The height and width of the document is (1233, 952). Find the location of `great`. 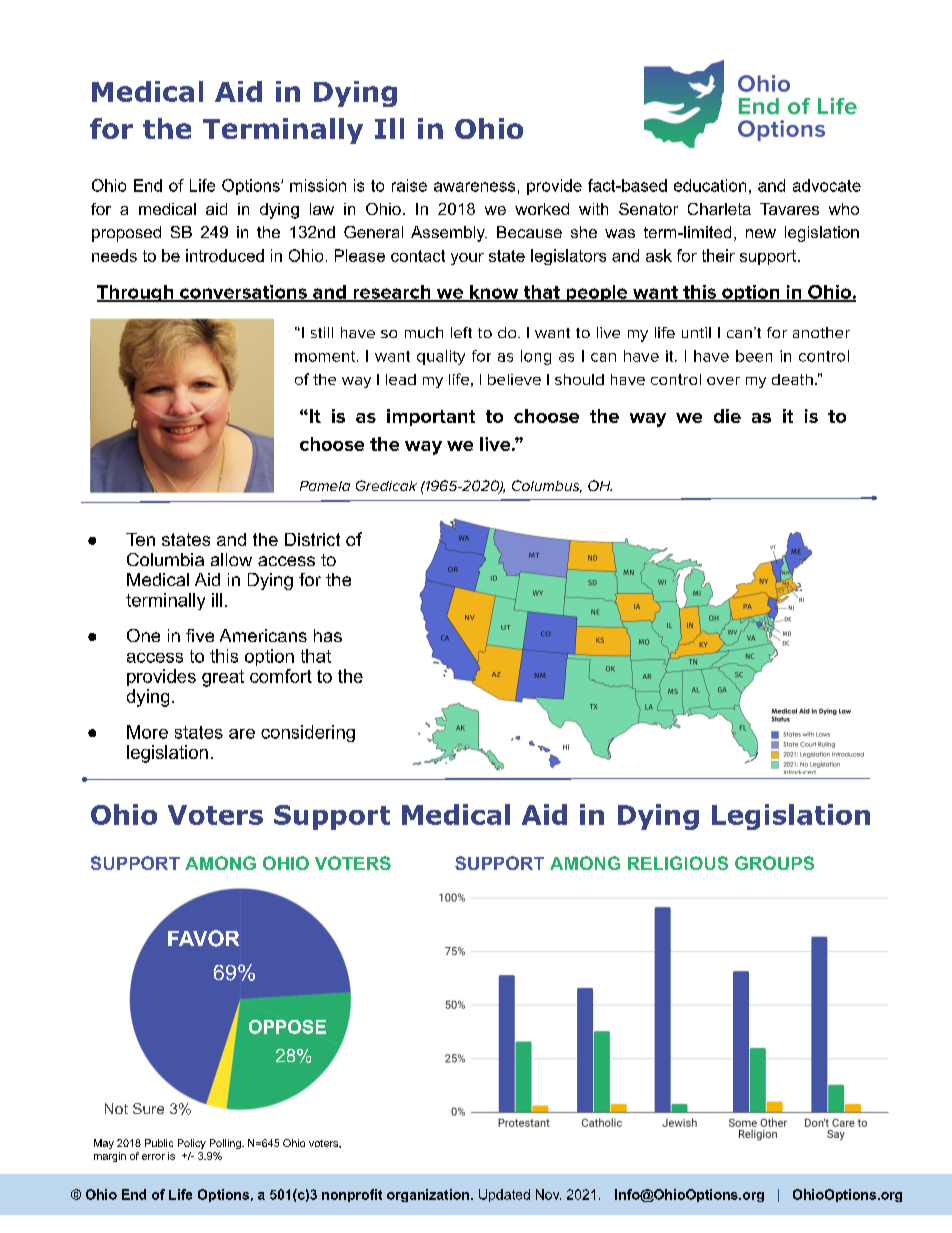

great is located at coordinates (223, 678).
